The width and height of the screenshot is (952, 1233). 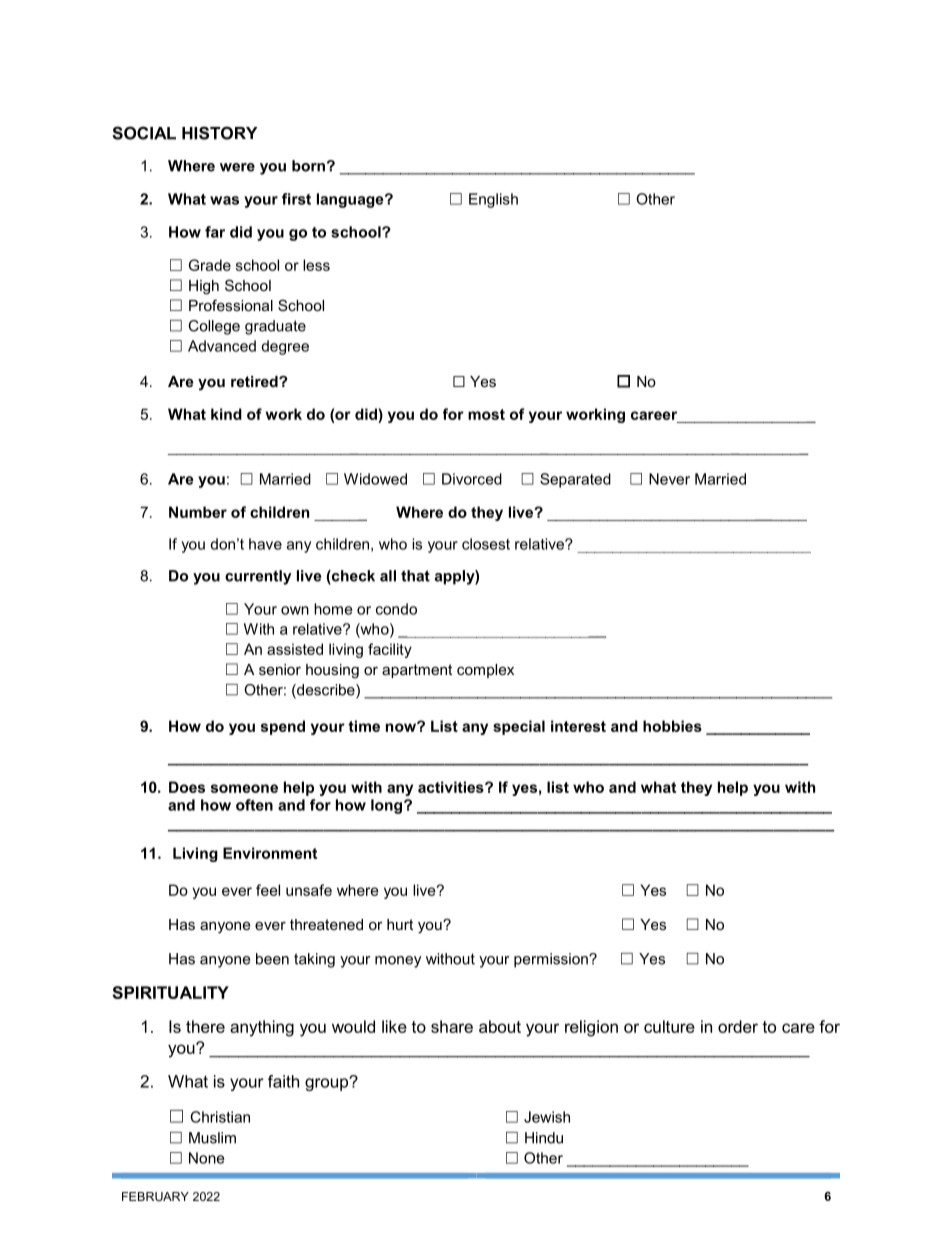 What do you see at coordinates (206, 1158) in the screenshot?
I see `None` at bounding box center [206, 1158].
